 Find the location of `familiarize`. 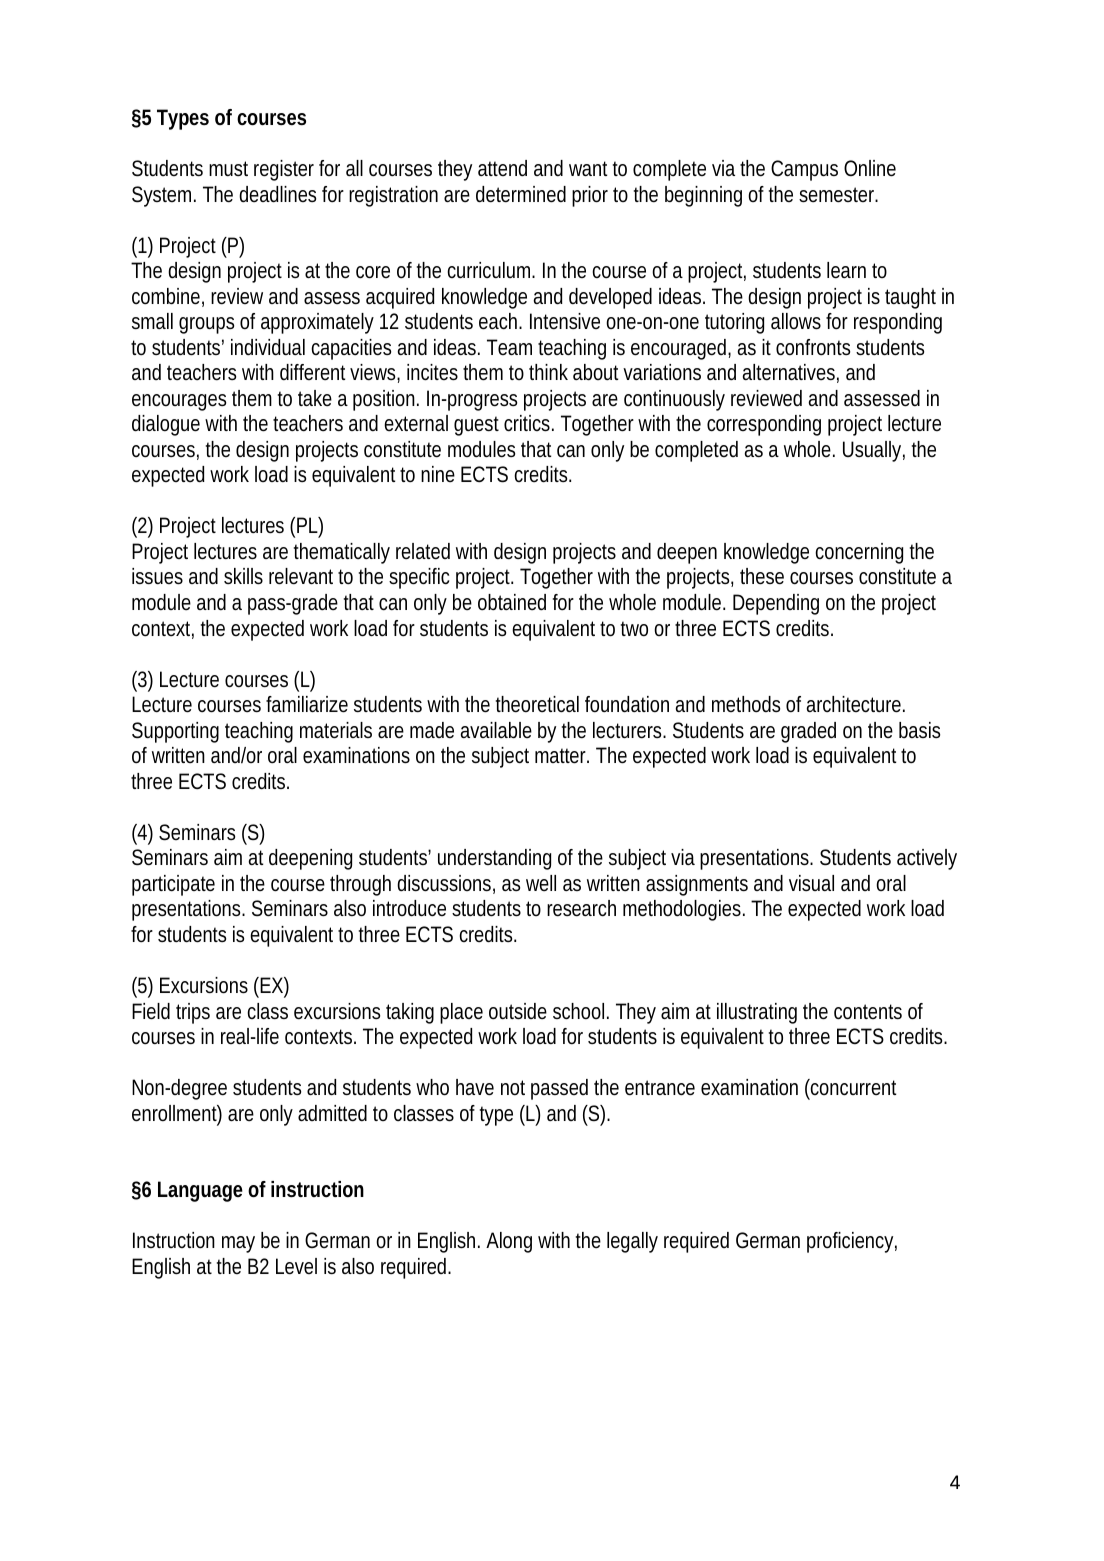

familiarize is located at coordinates (307, 704).
